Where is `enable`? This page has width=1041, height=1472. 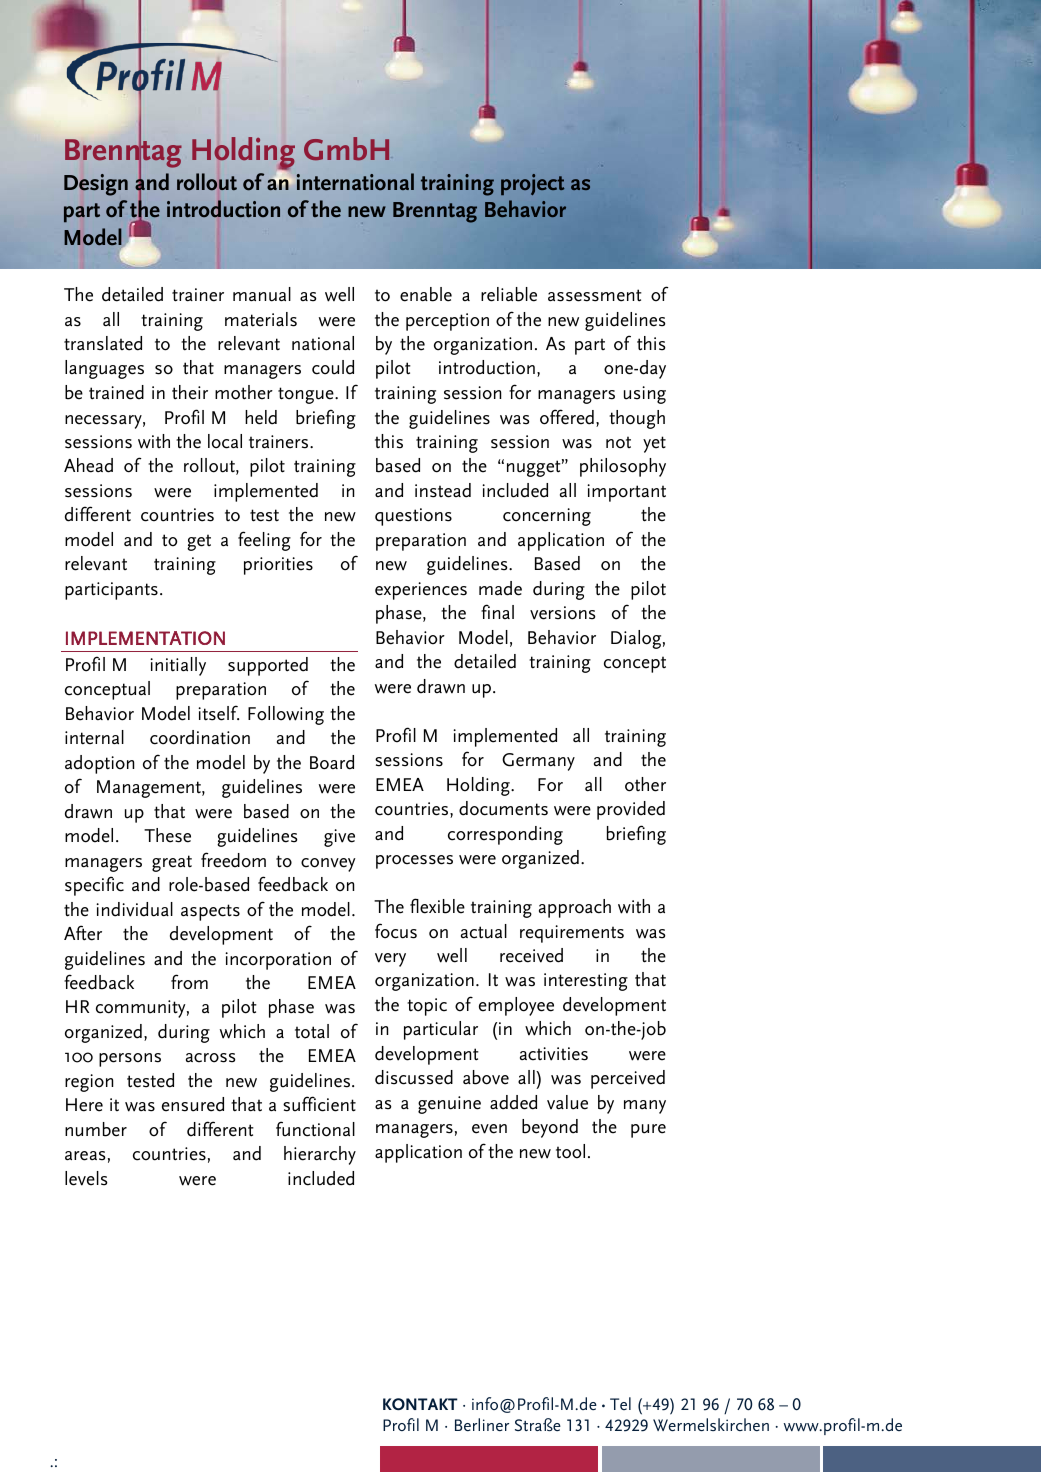 enable is located at coordinates (426, 294).
